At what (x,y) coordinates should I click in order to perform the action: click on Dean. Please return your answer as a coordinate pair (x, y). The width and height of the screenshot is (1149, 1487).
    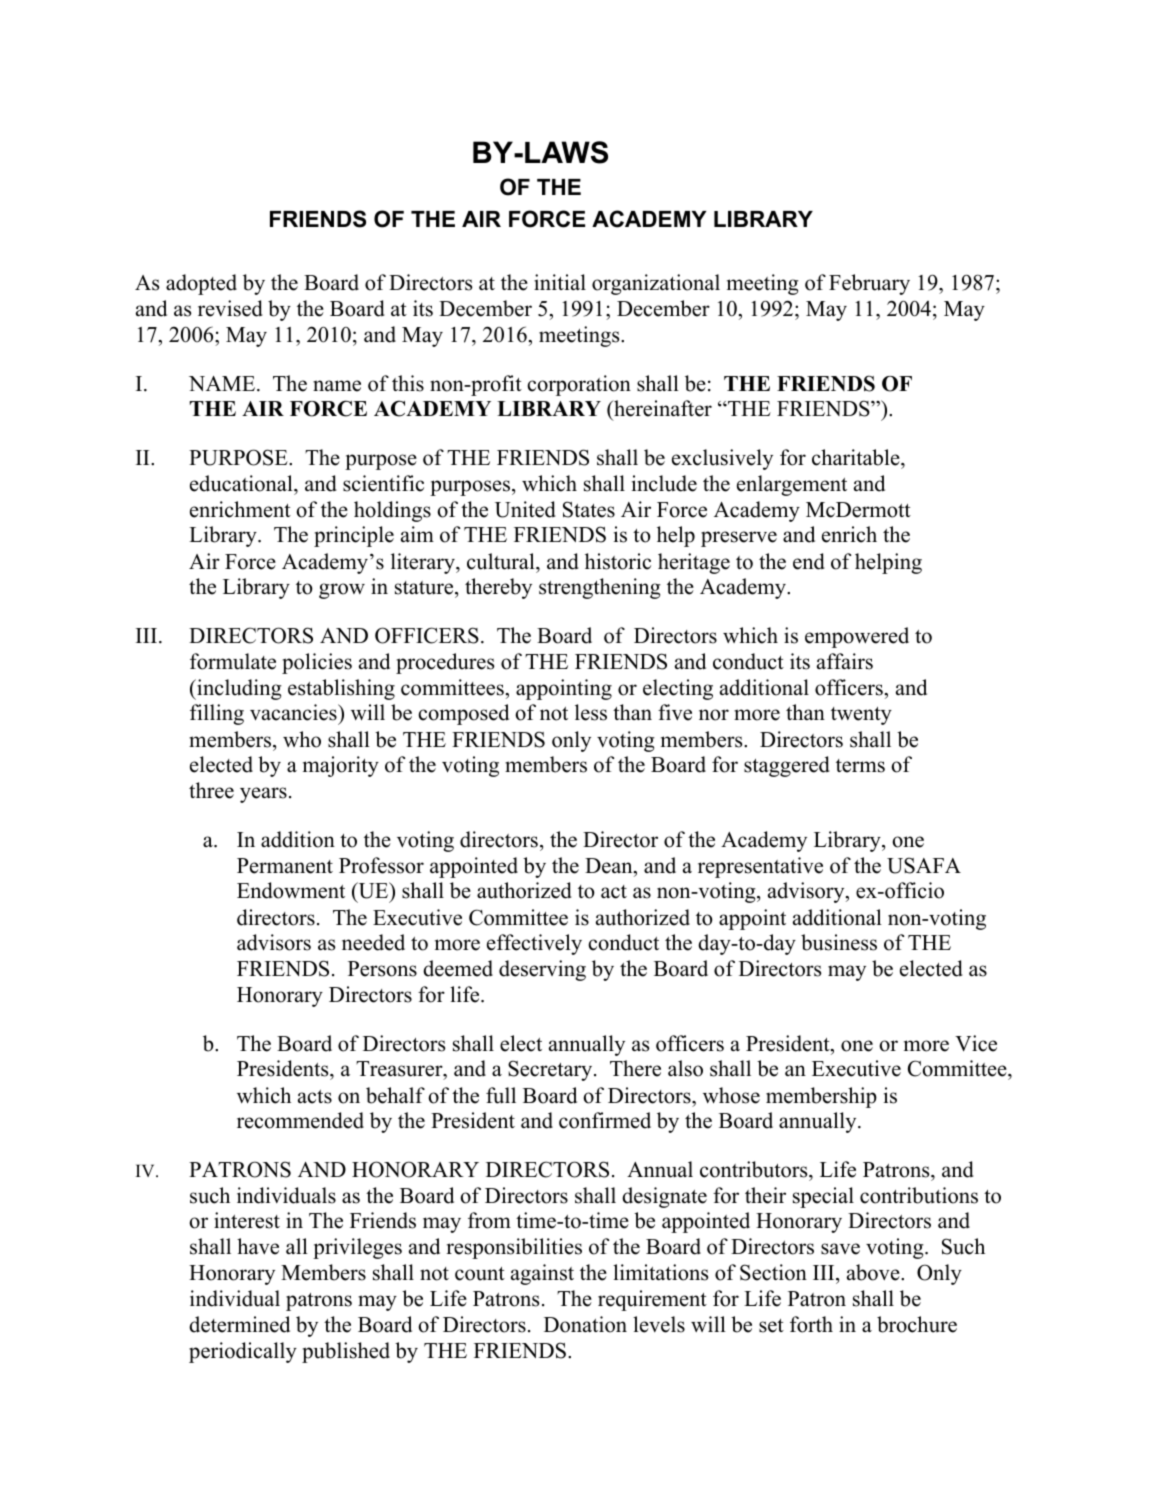
    Looking at the image, I should click on (610, 866).
